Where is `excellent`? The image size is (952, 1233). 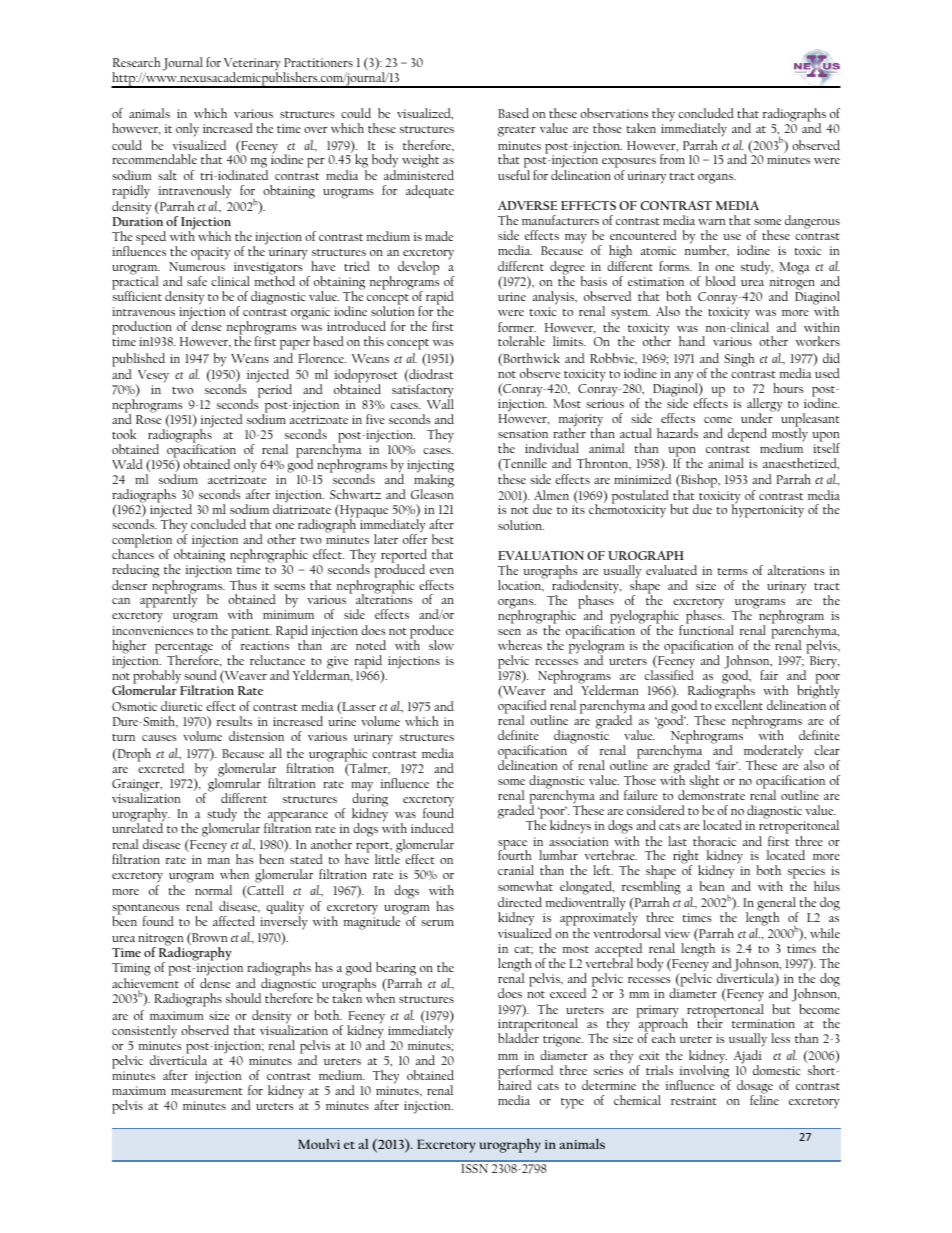 excellent is located at coordinates (739, 705).
